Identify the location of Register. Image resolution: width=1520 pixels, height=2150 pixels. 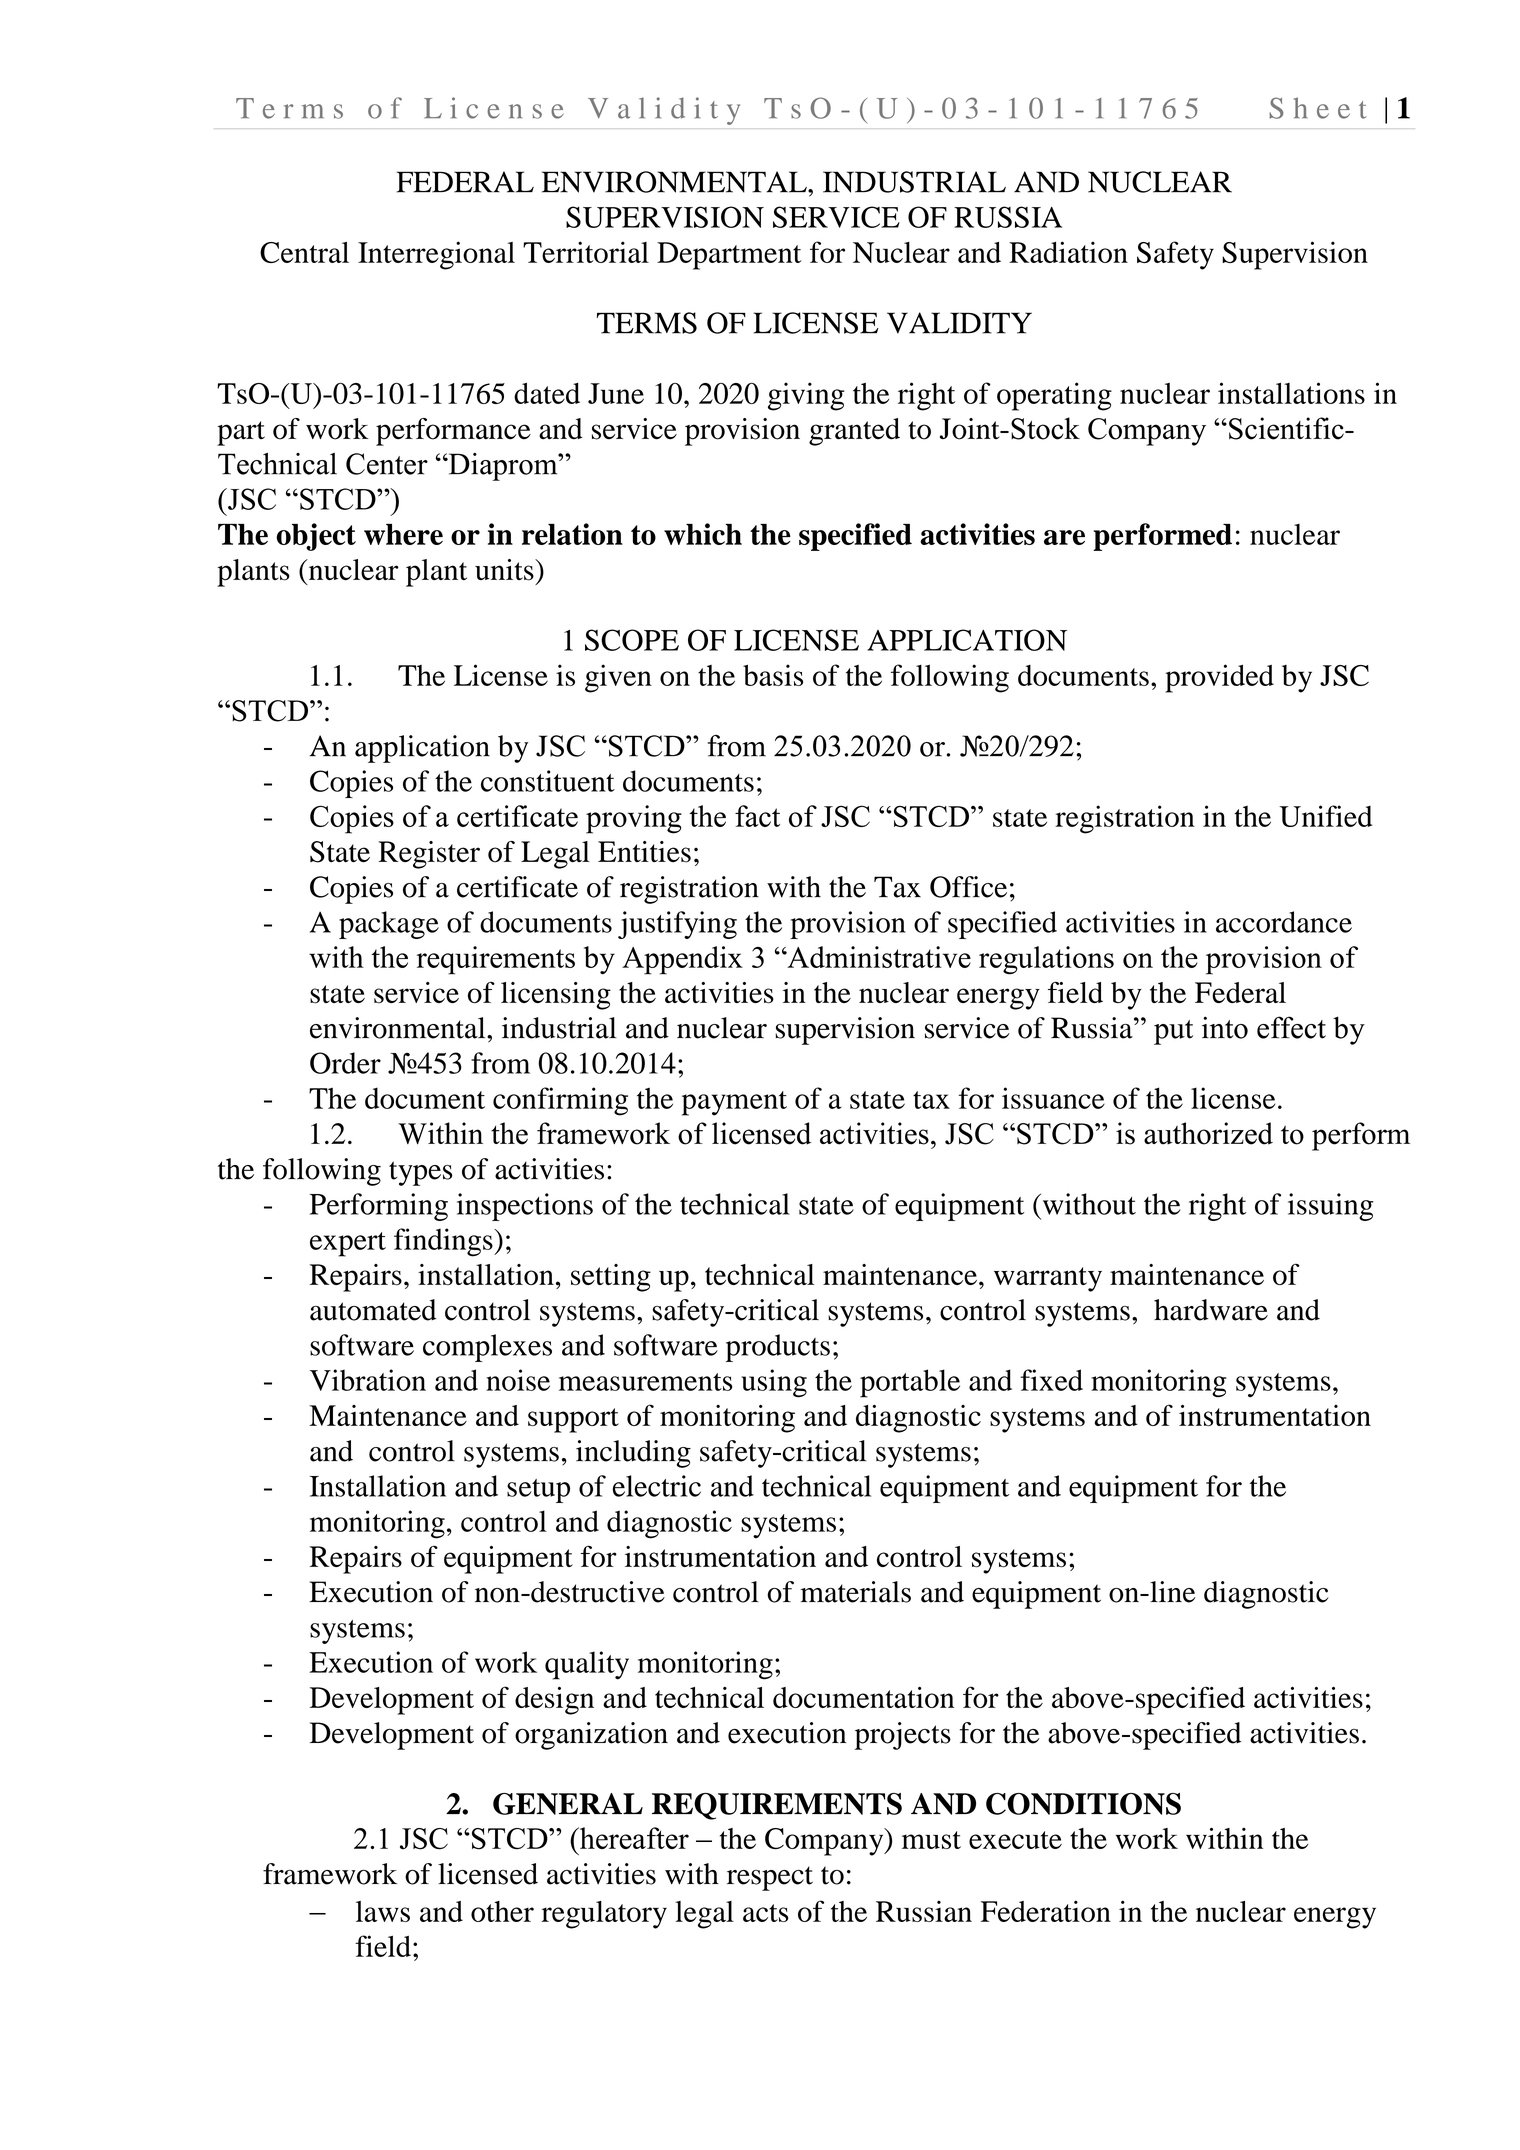
(429, 855).
